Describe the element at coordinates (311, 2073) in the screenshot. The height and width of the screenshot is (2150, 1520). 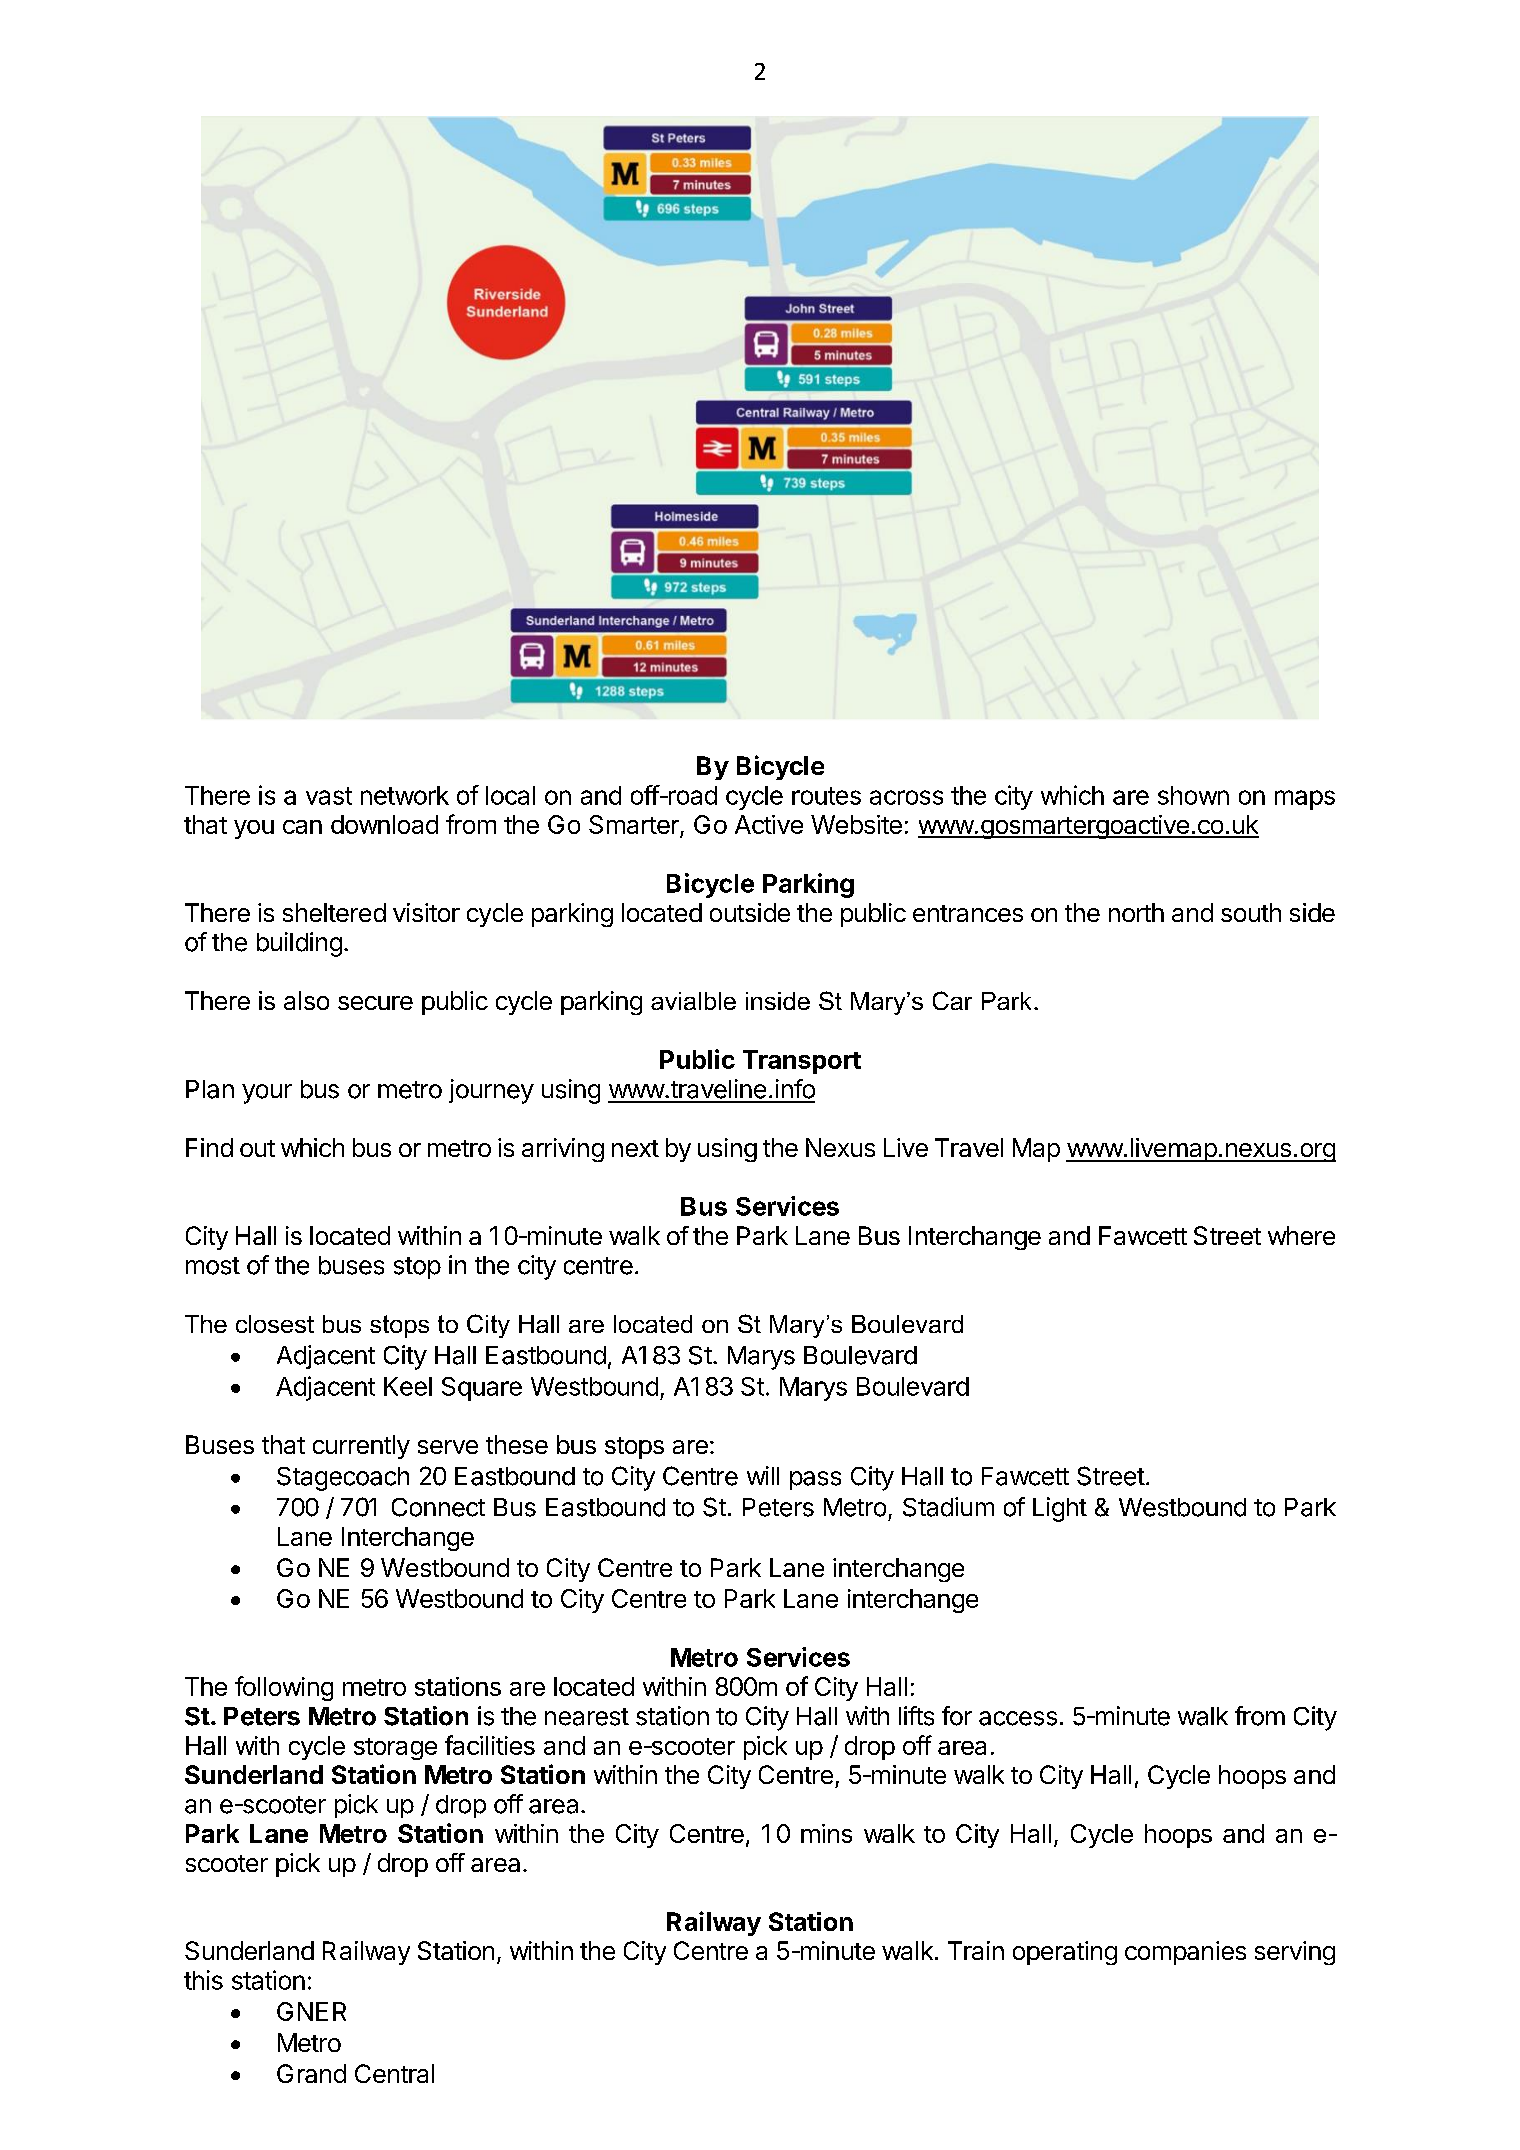
I see `Grand` at that location.
